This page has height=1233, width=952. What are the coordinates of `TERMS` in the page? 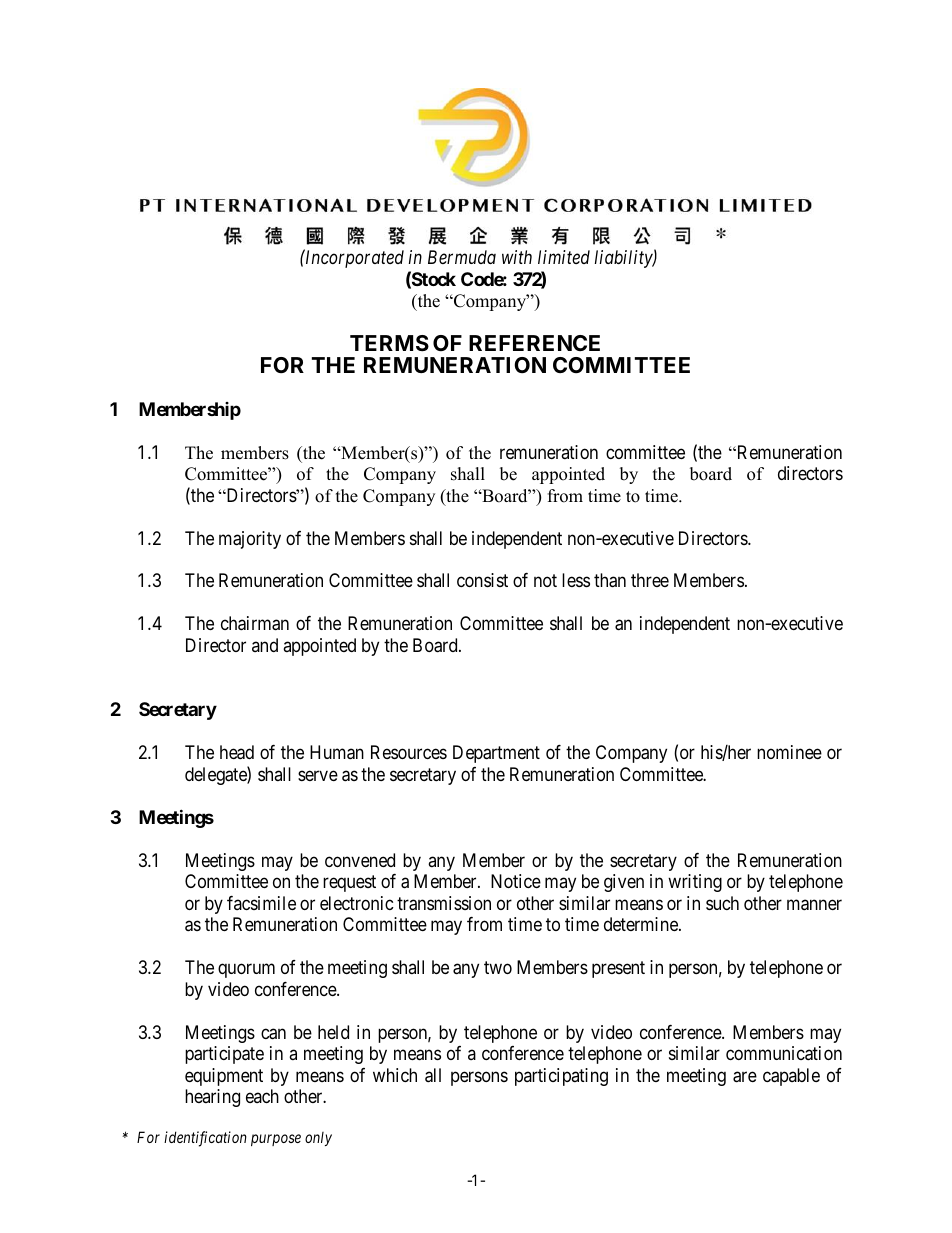 It's located at (389, 343).
